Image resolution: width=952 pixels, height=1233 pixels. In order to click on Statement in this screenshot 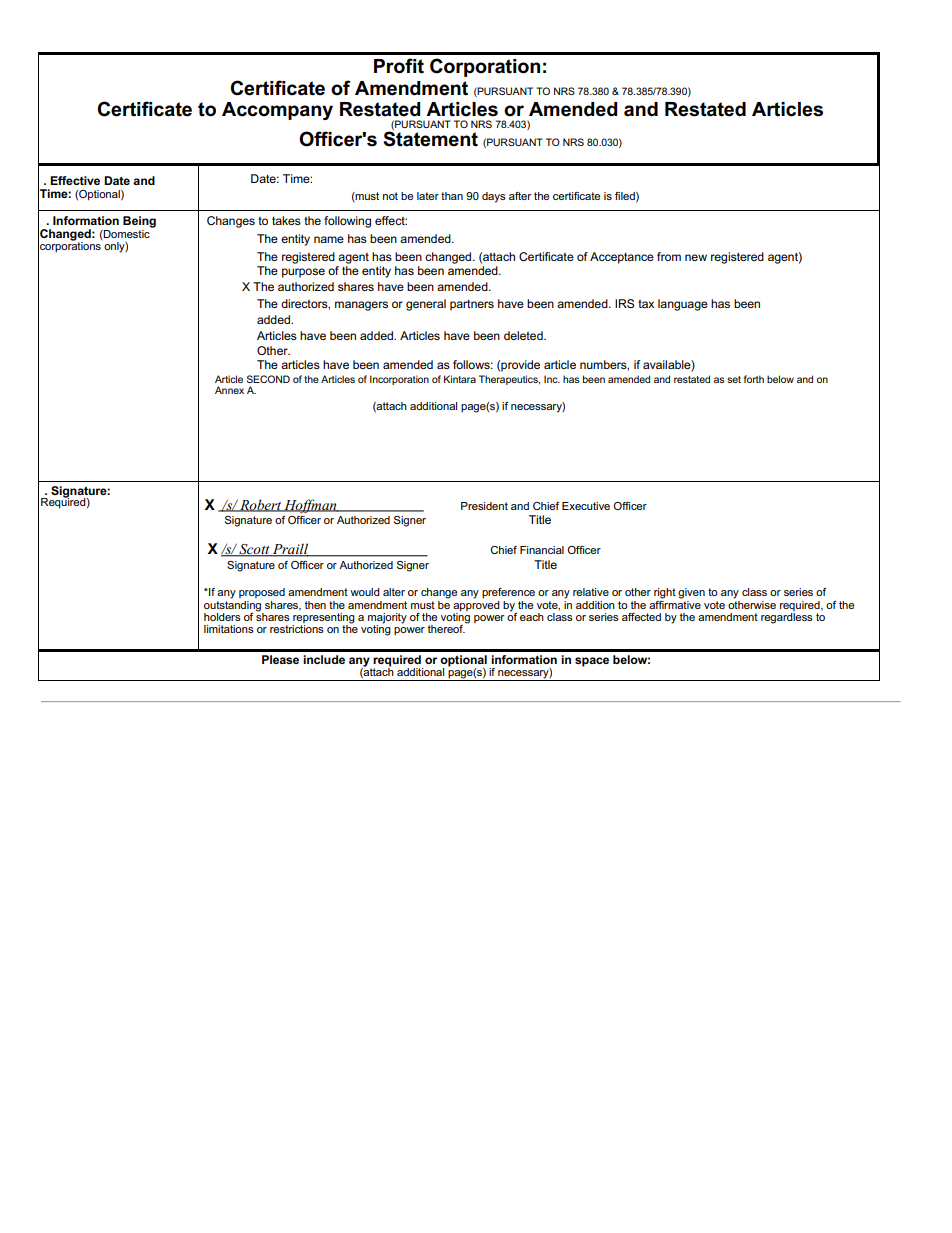, I will do `click(430, 138)`.
